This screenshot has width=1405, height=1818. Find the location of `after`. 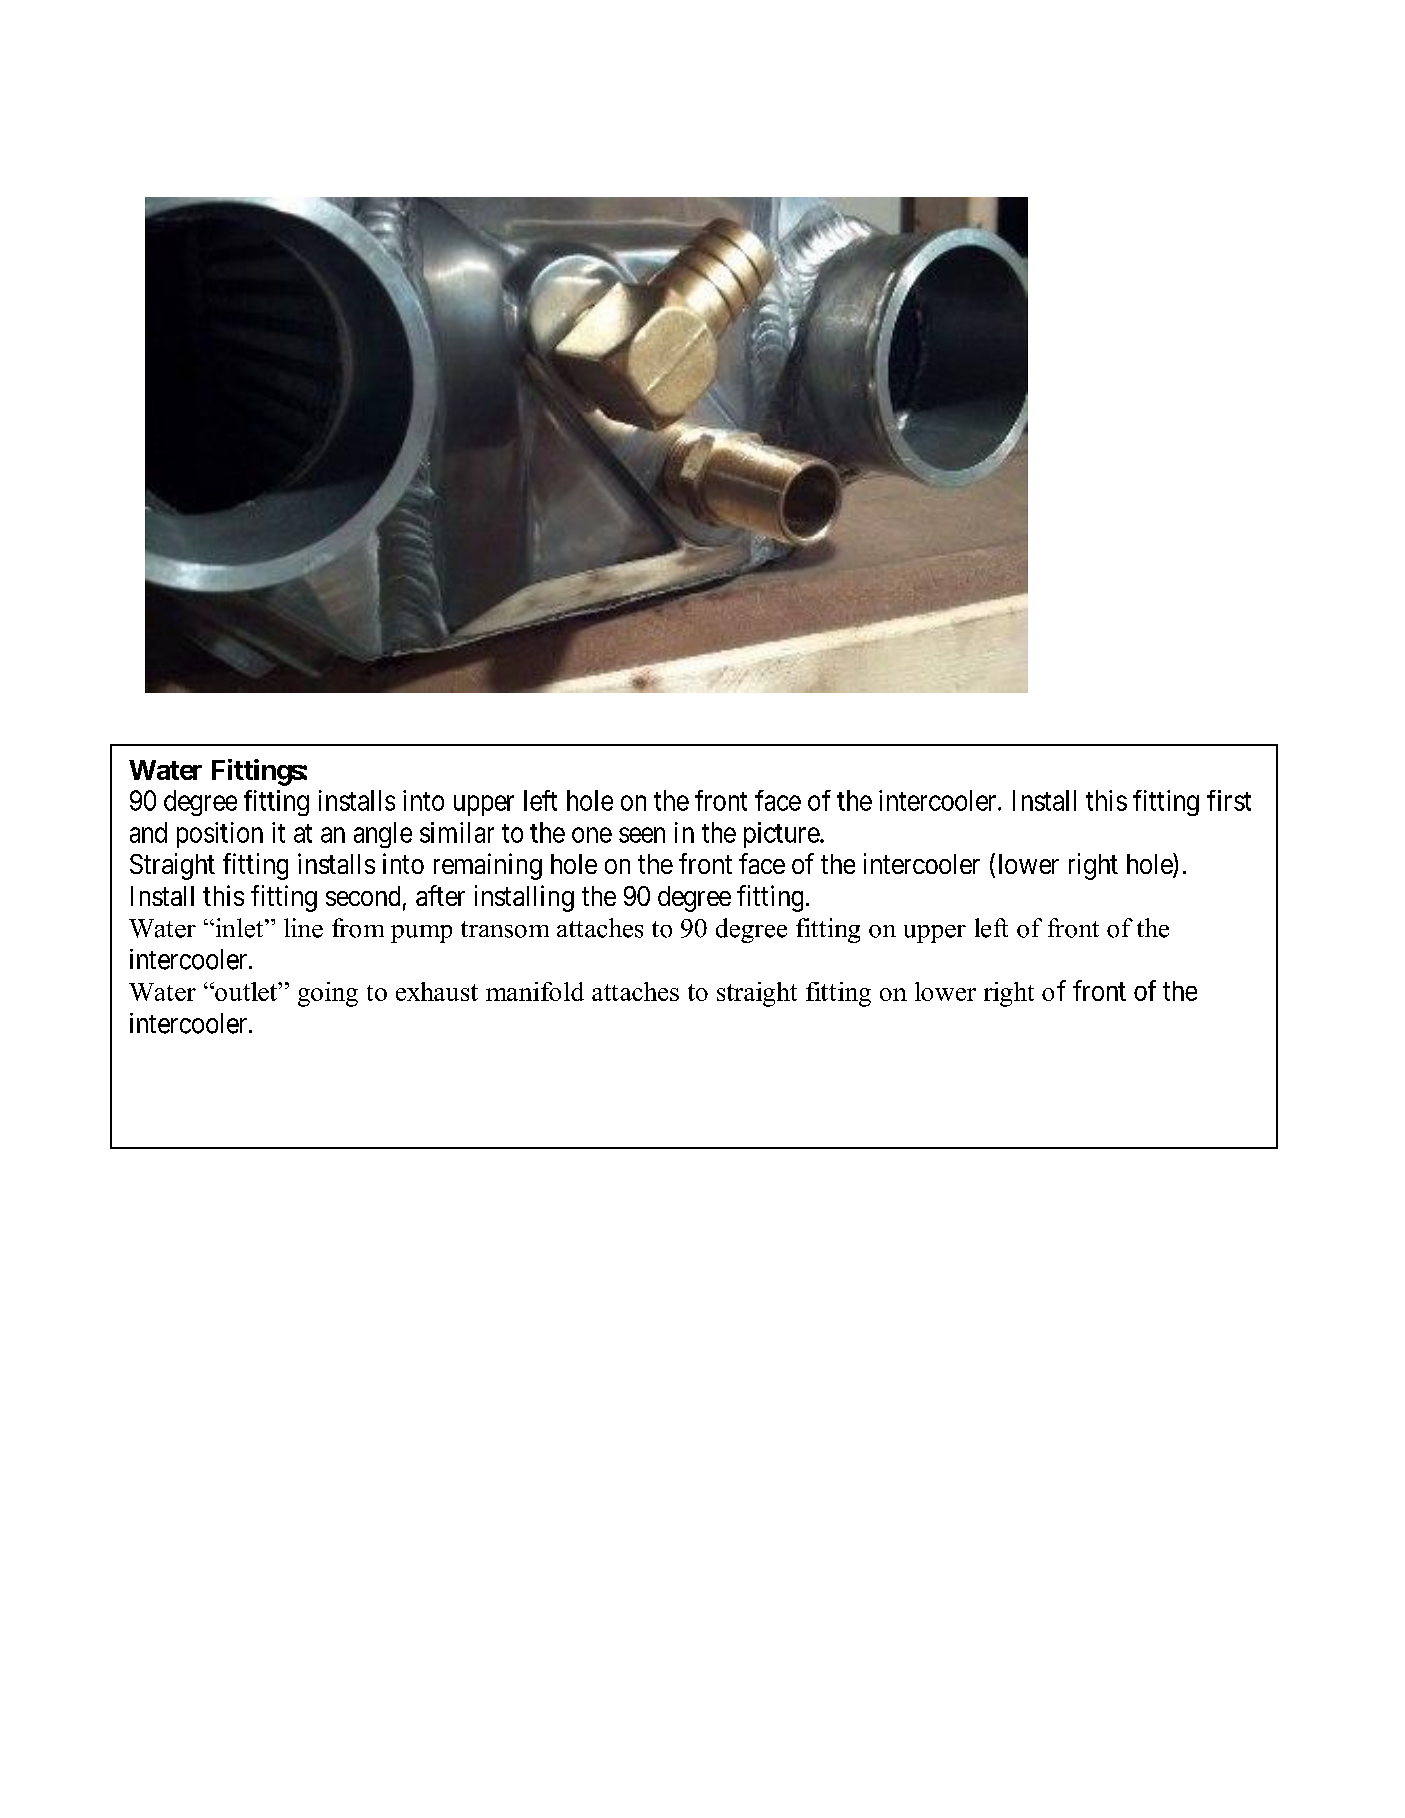

after is located at coordinates (440, 895).
